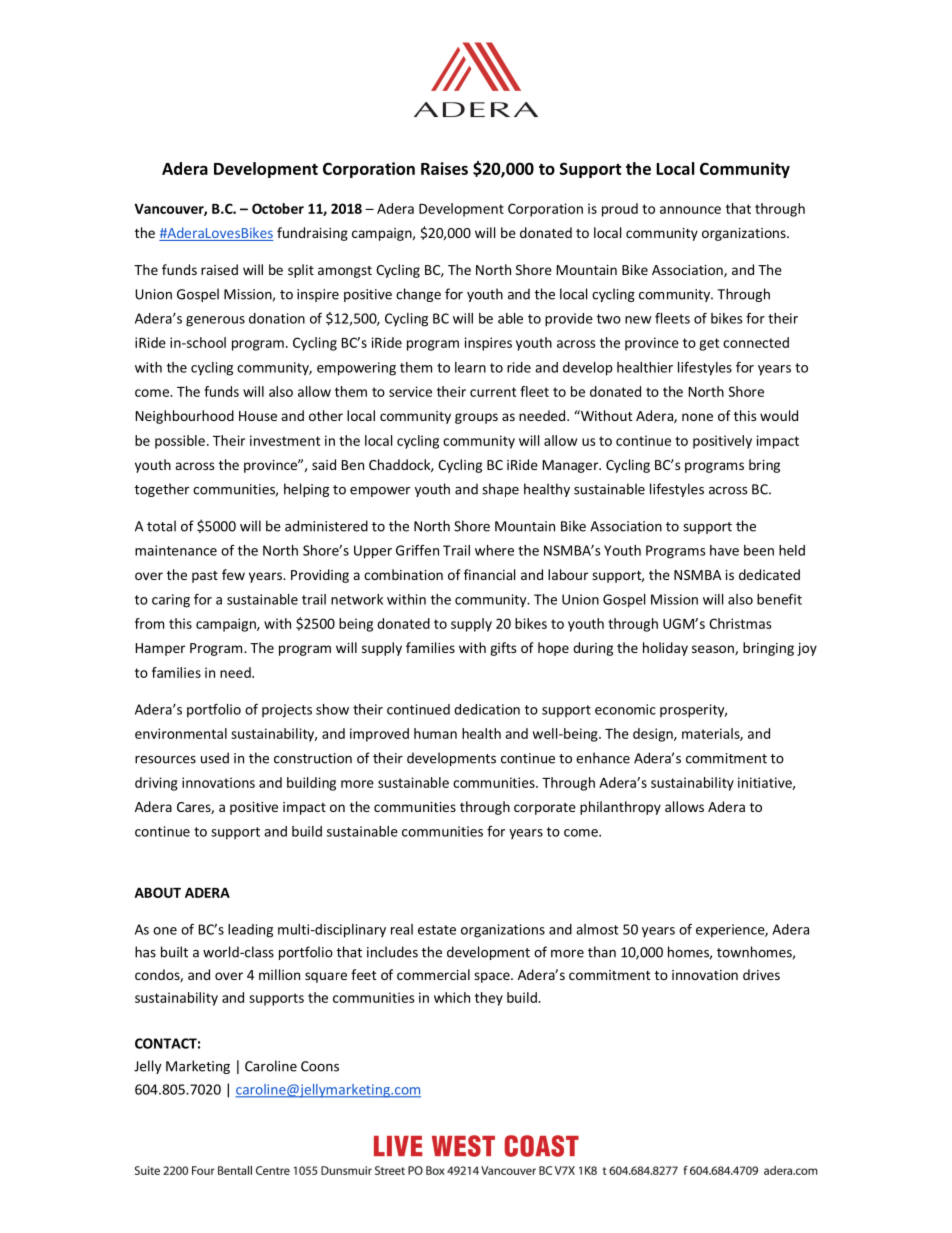 The width and height of the screenshot is (952, 1233). Describe the element at coordinates (444, 168) in the screenshot. I see `Raises` at that location.
